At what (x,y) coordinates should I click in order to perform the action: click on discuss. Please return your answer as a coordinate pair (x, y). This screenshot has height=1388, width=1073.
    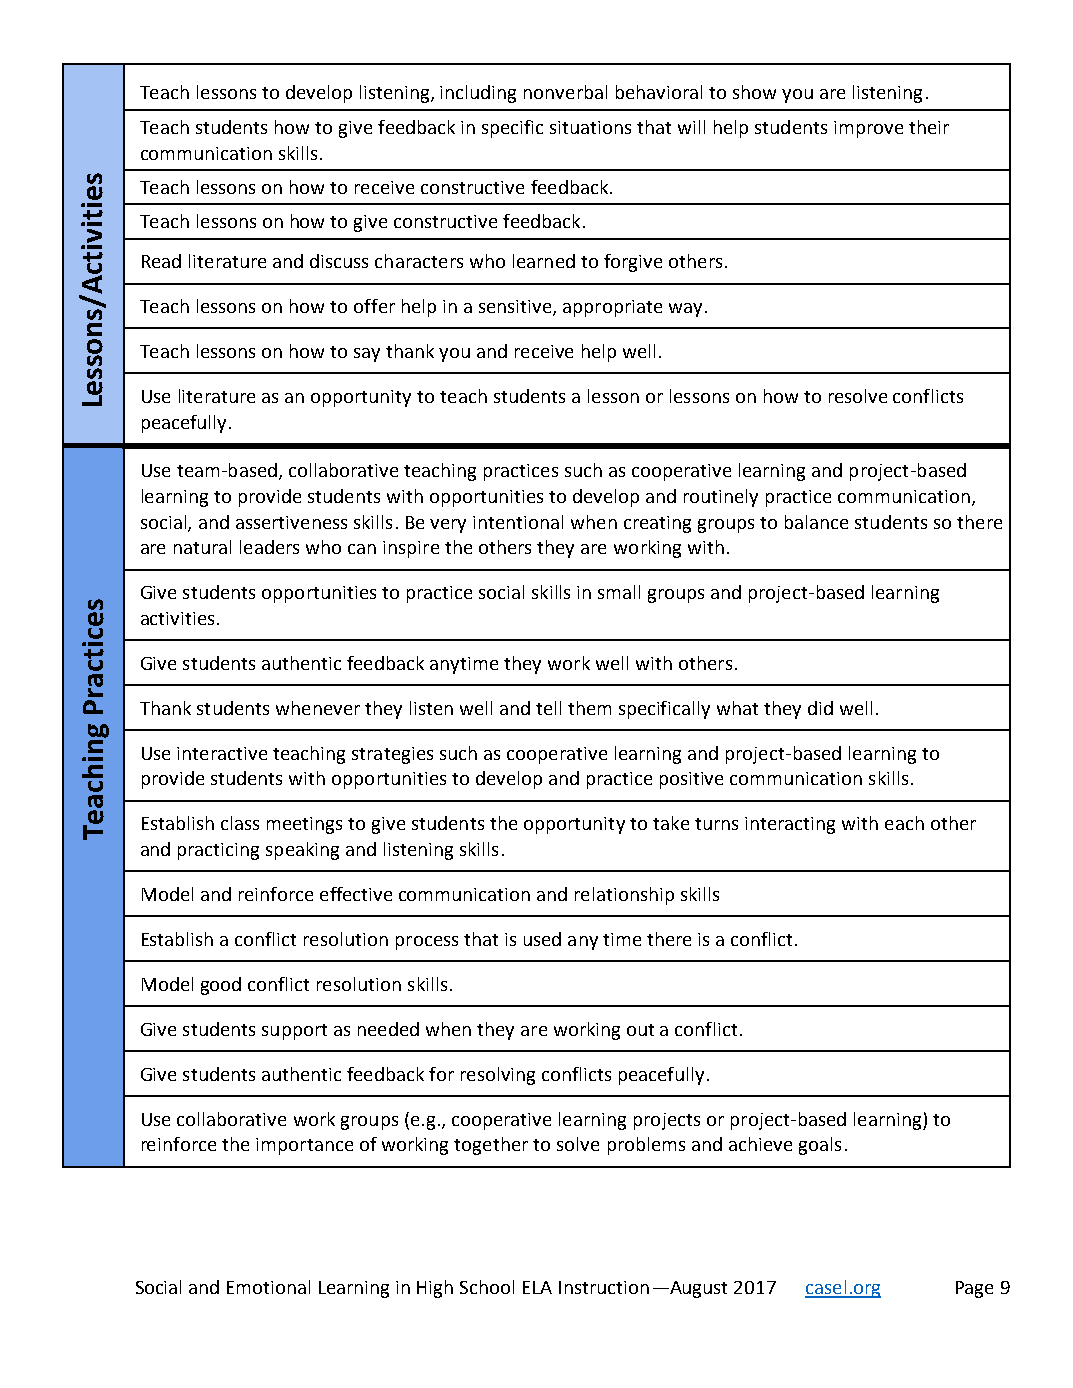
    Looking at the image, I should click on (339, 261).
